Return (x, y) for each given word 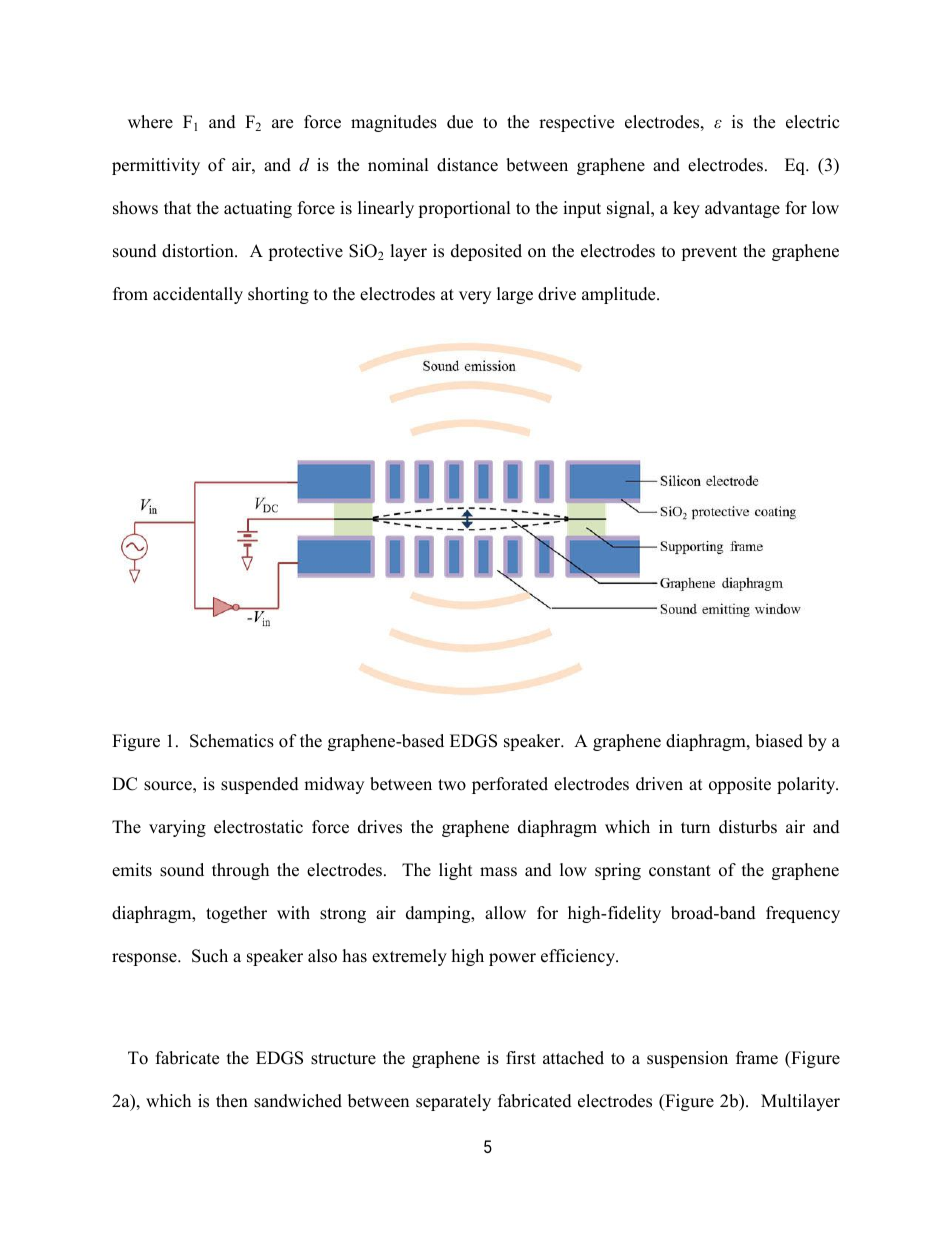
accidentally (198, 295)
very (475, 297)
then (232, 1101)
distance (467, 165)
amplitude (620, 295)
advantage (742, 209)
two (452, 785)
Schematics (232, 741)
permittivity (156, 166)
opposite (740, 785)
